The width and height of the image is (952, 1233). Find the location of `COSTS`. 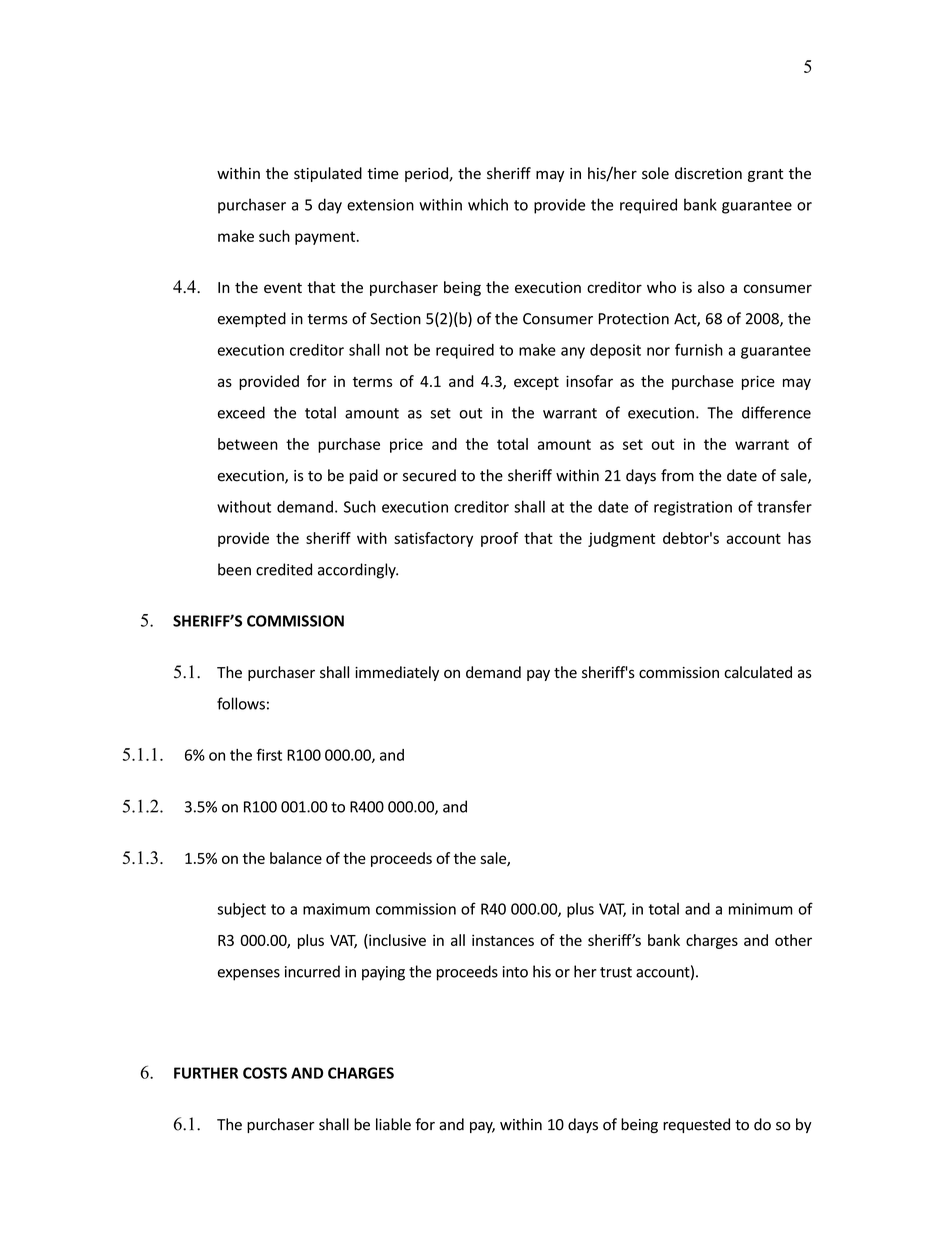

COSTS is located at coordinates (265, 1073).
